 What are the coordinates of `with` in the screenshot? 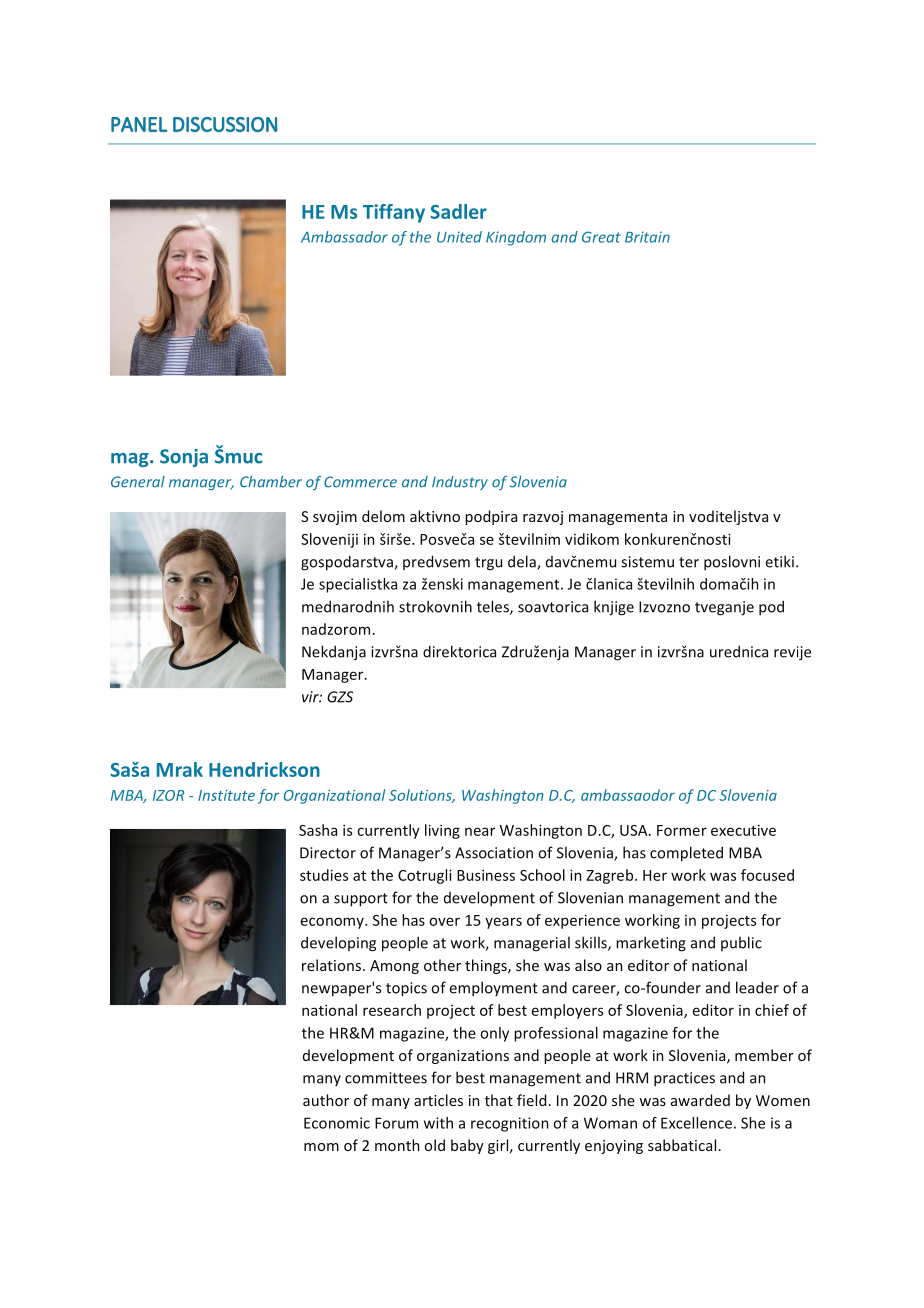 It's located at (438, 1123).
